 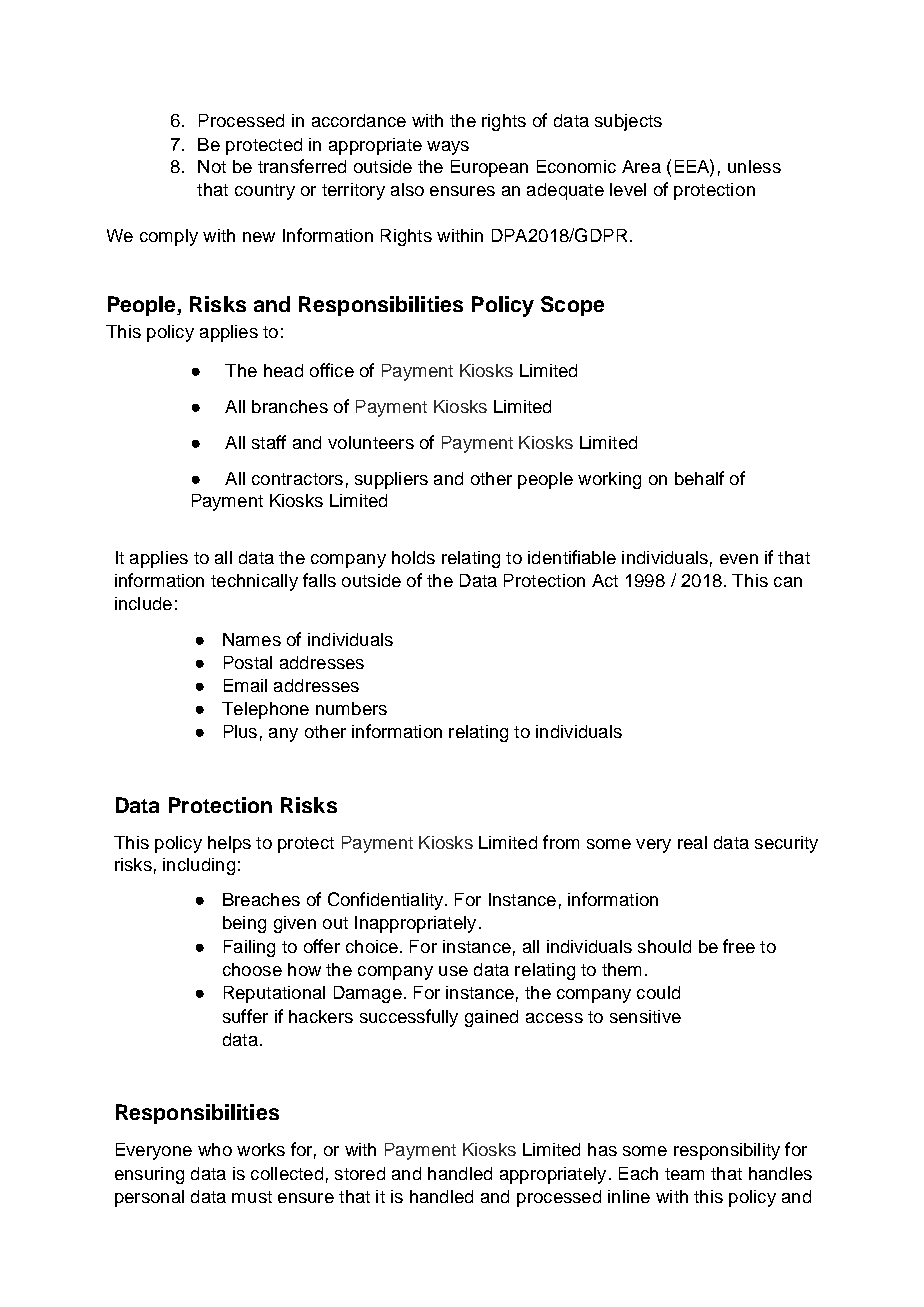 I want to click on use, so click(x=453, y=971).
